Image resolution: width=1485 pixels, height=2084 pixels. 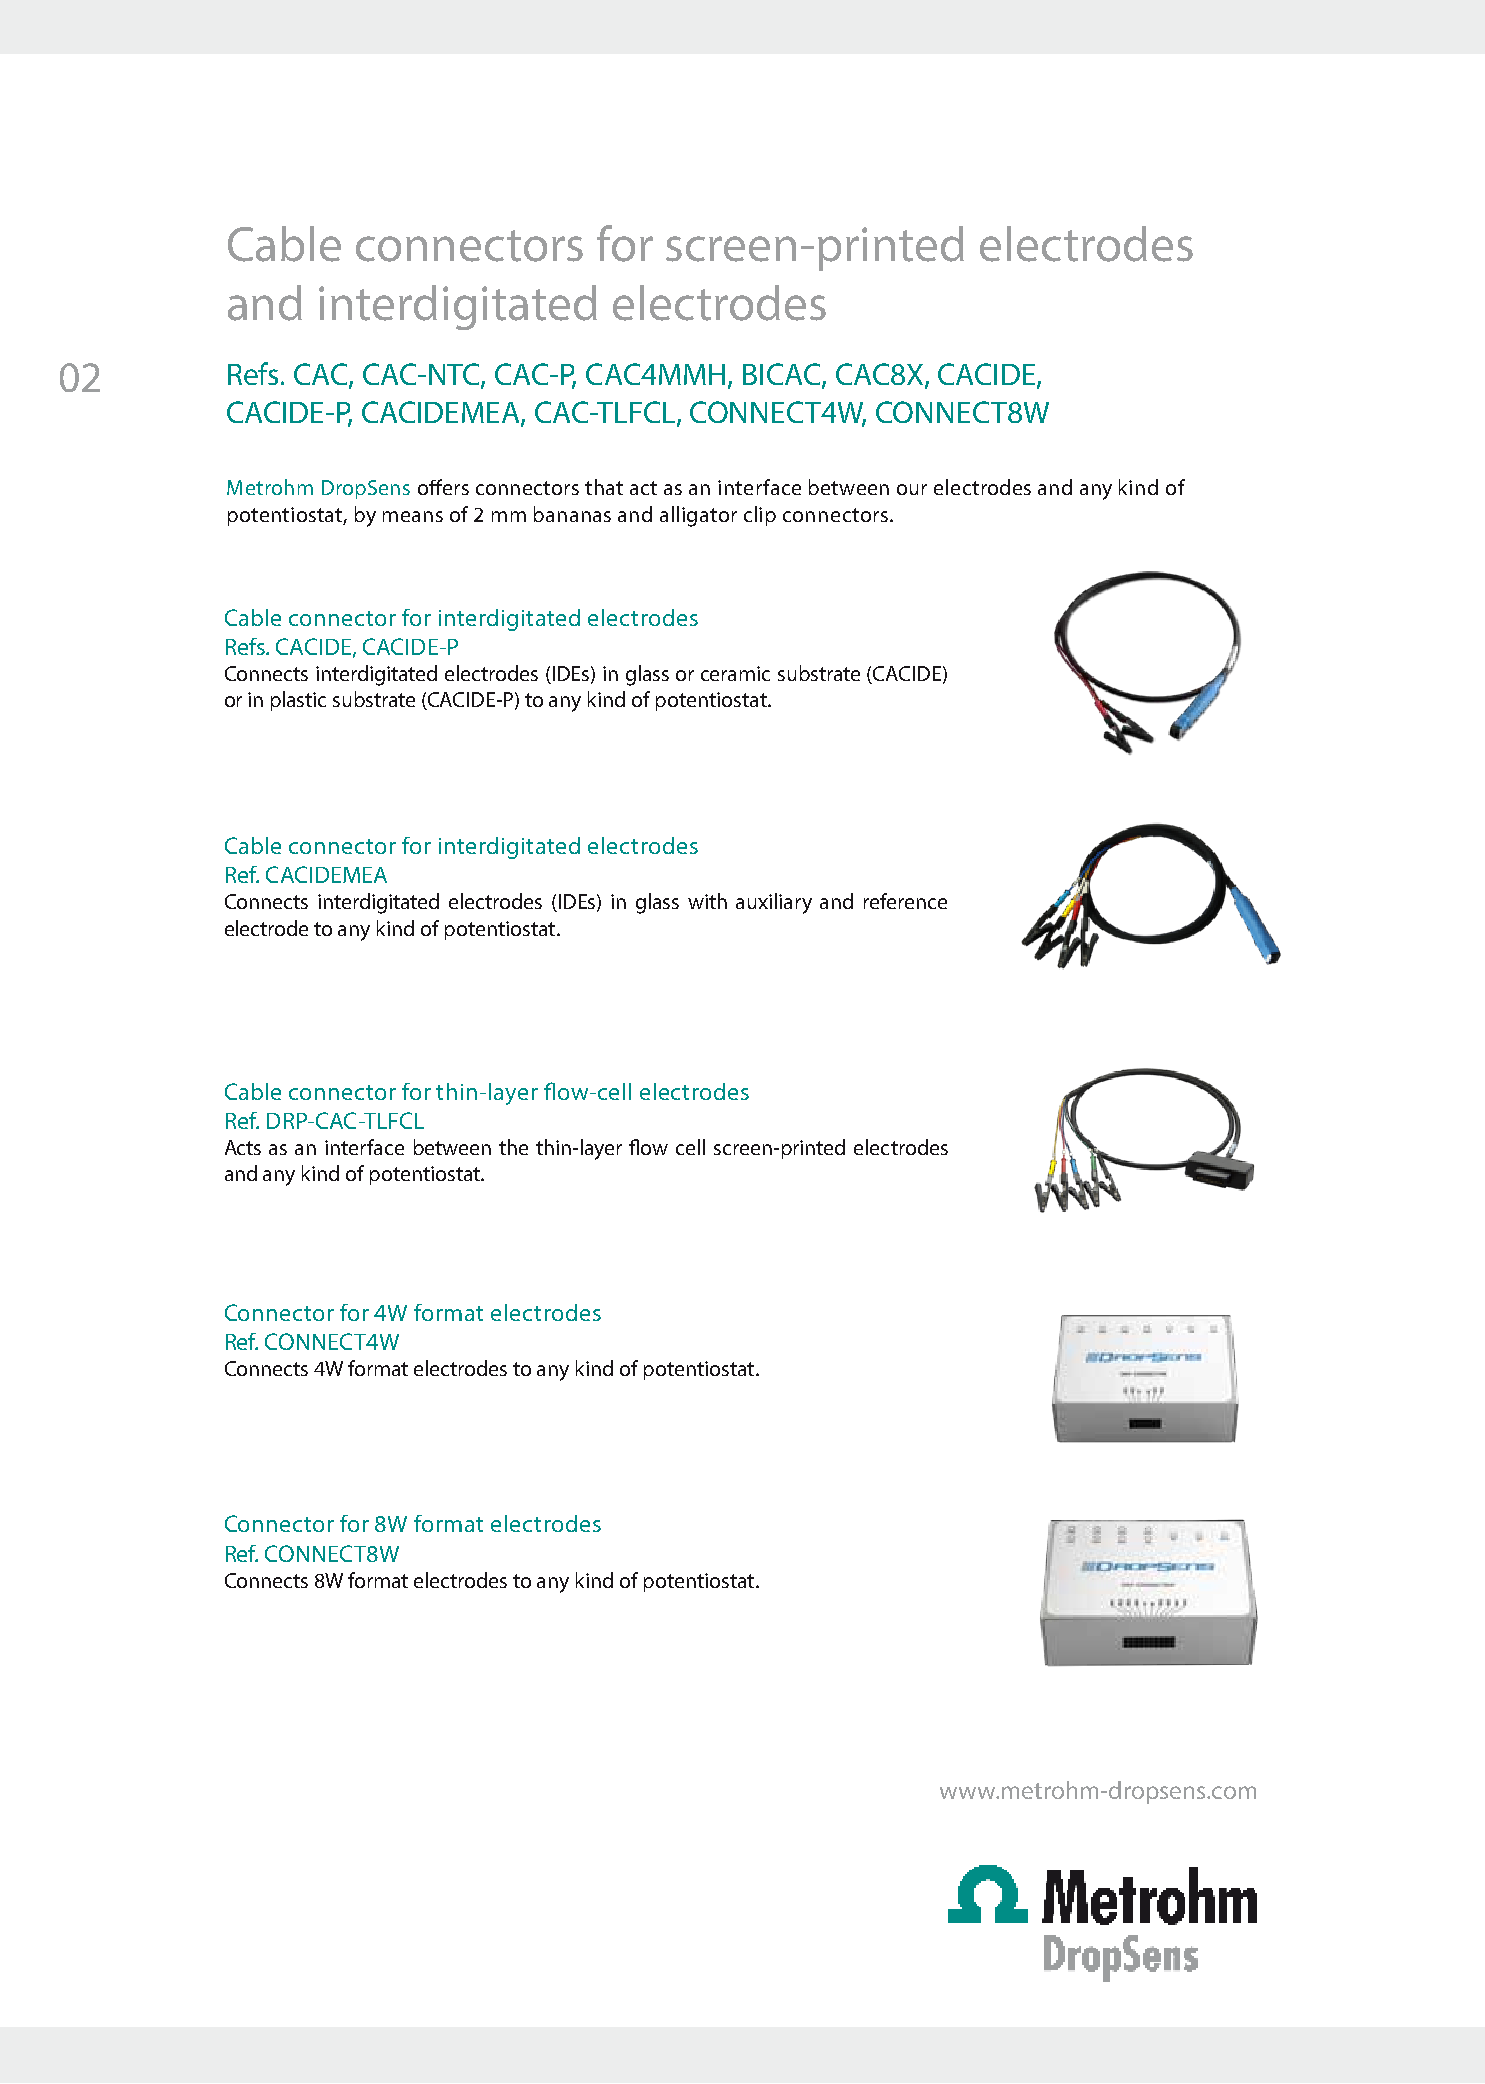 I want to click on the, so click(x=513, y=1147).
